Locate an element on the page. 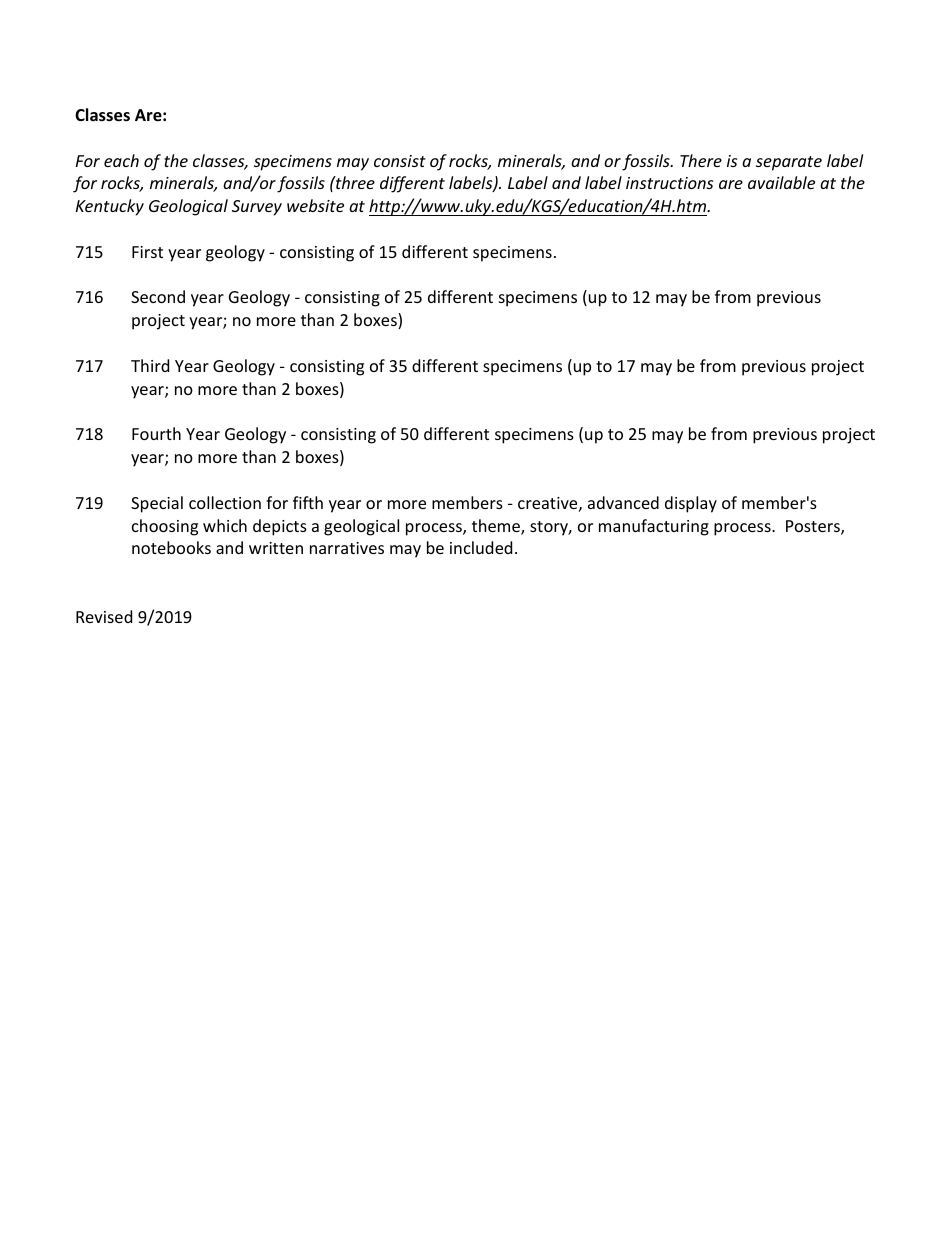  website is located at coordinates (315, 205).
